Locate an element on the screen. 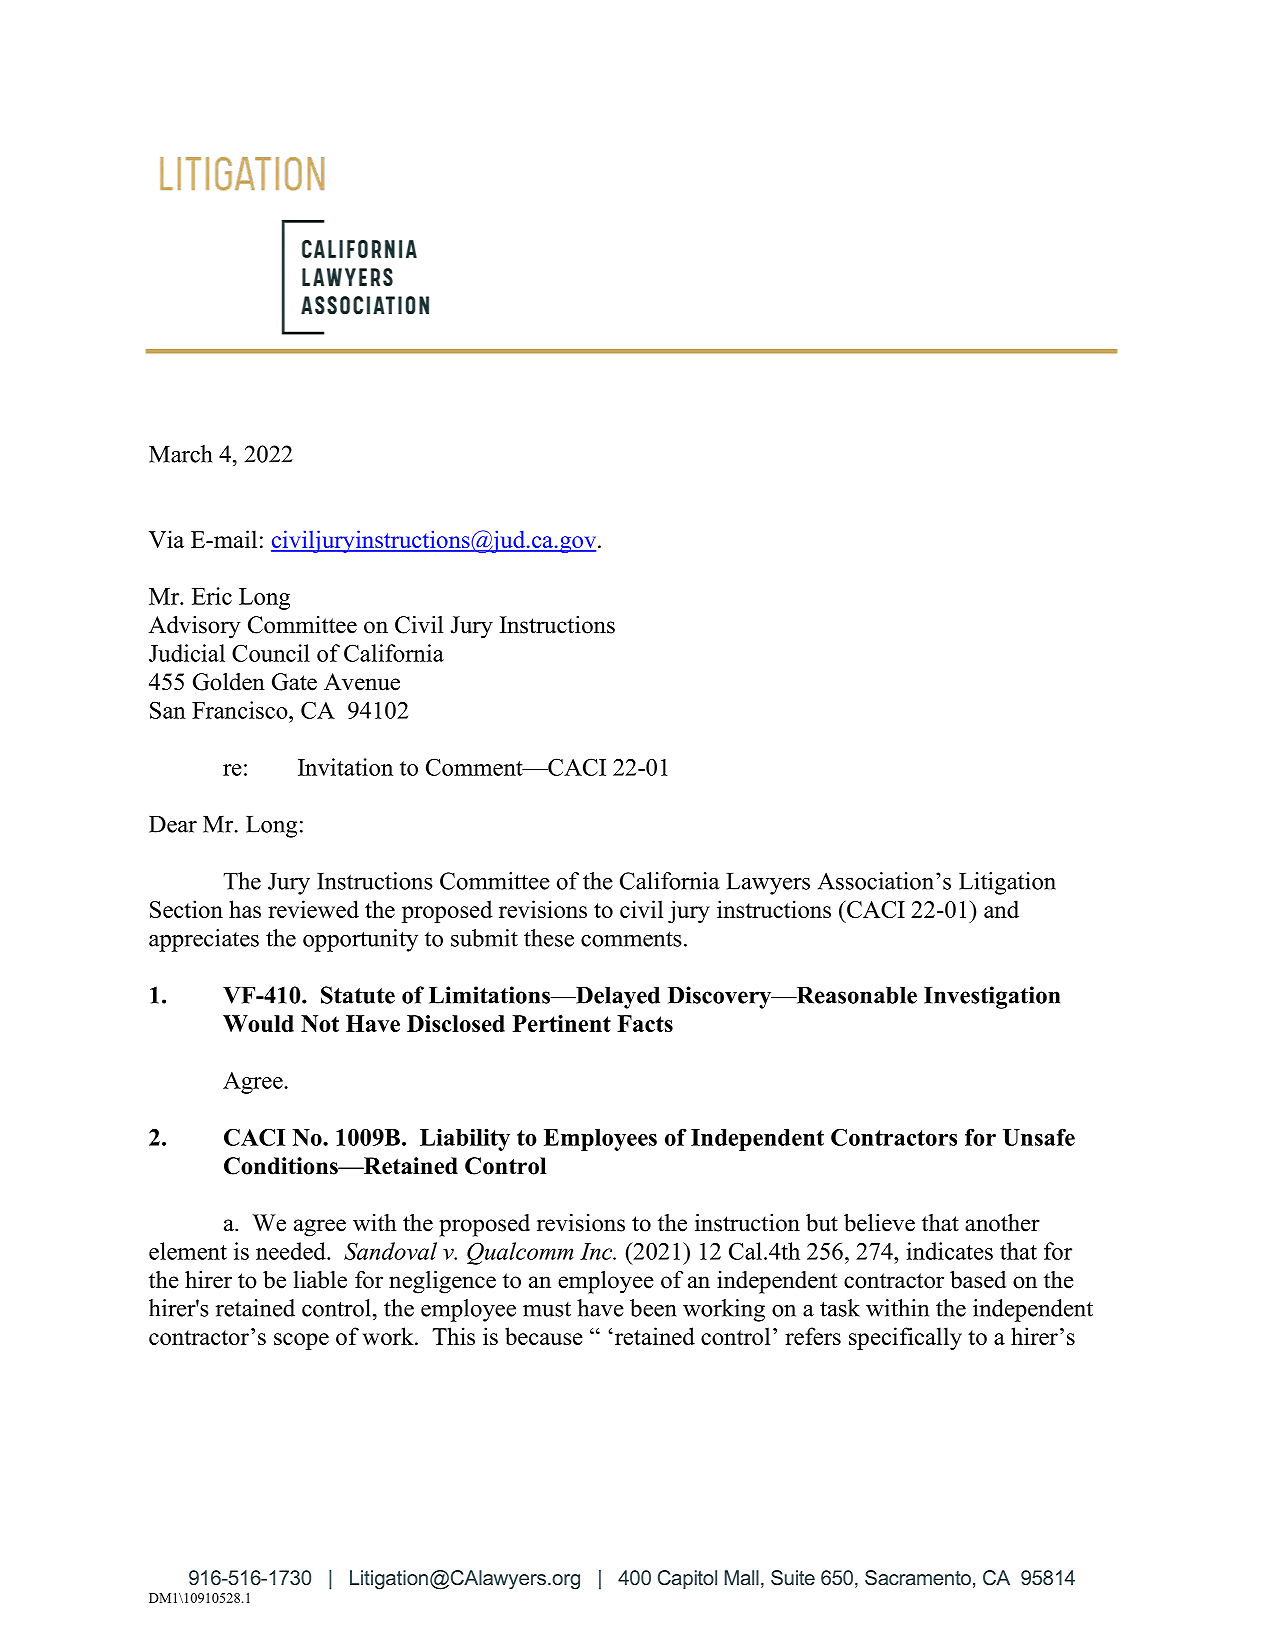 The width and height of the screenshot is (1263, 1634). Inc is located at coordinates (597, 1251).
